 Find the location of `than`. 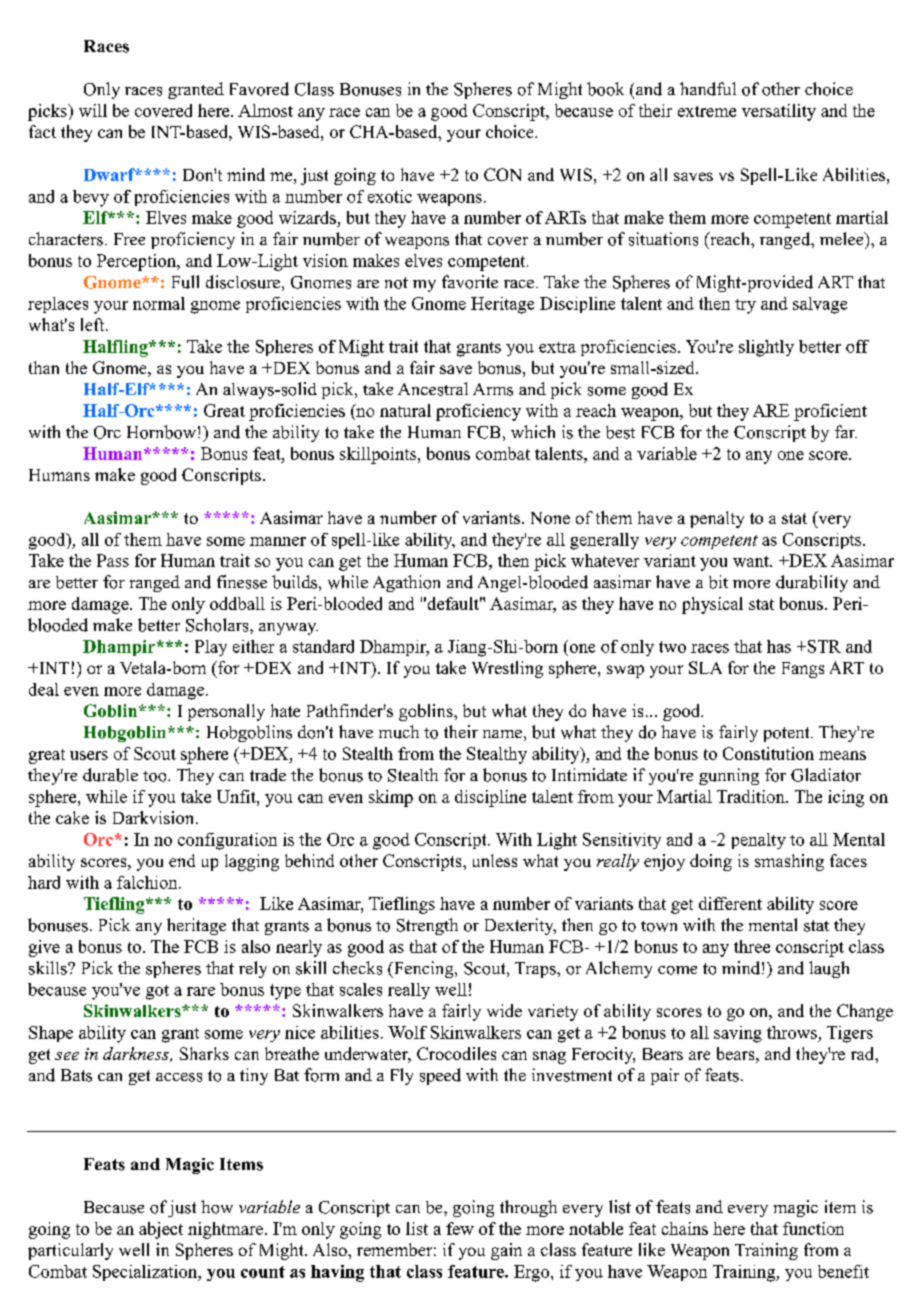

than is located at coordinates (44, 367).
